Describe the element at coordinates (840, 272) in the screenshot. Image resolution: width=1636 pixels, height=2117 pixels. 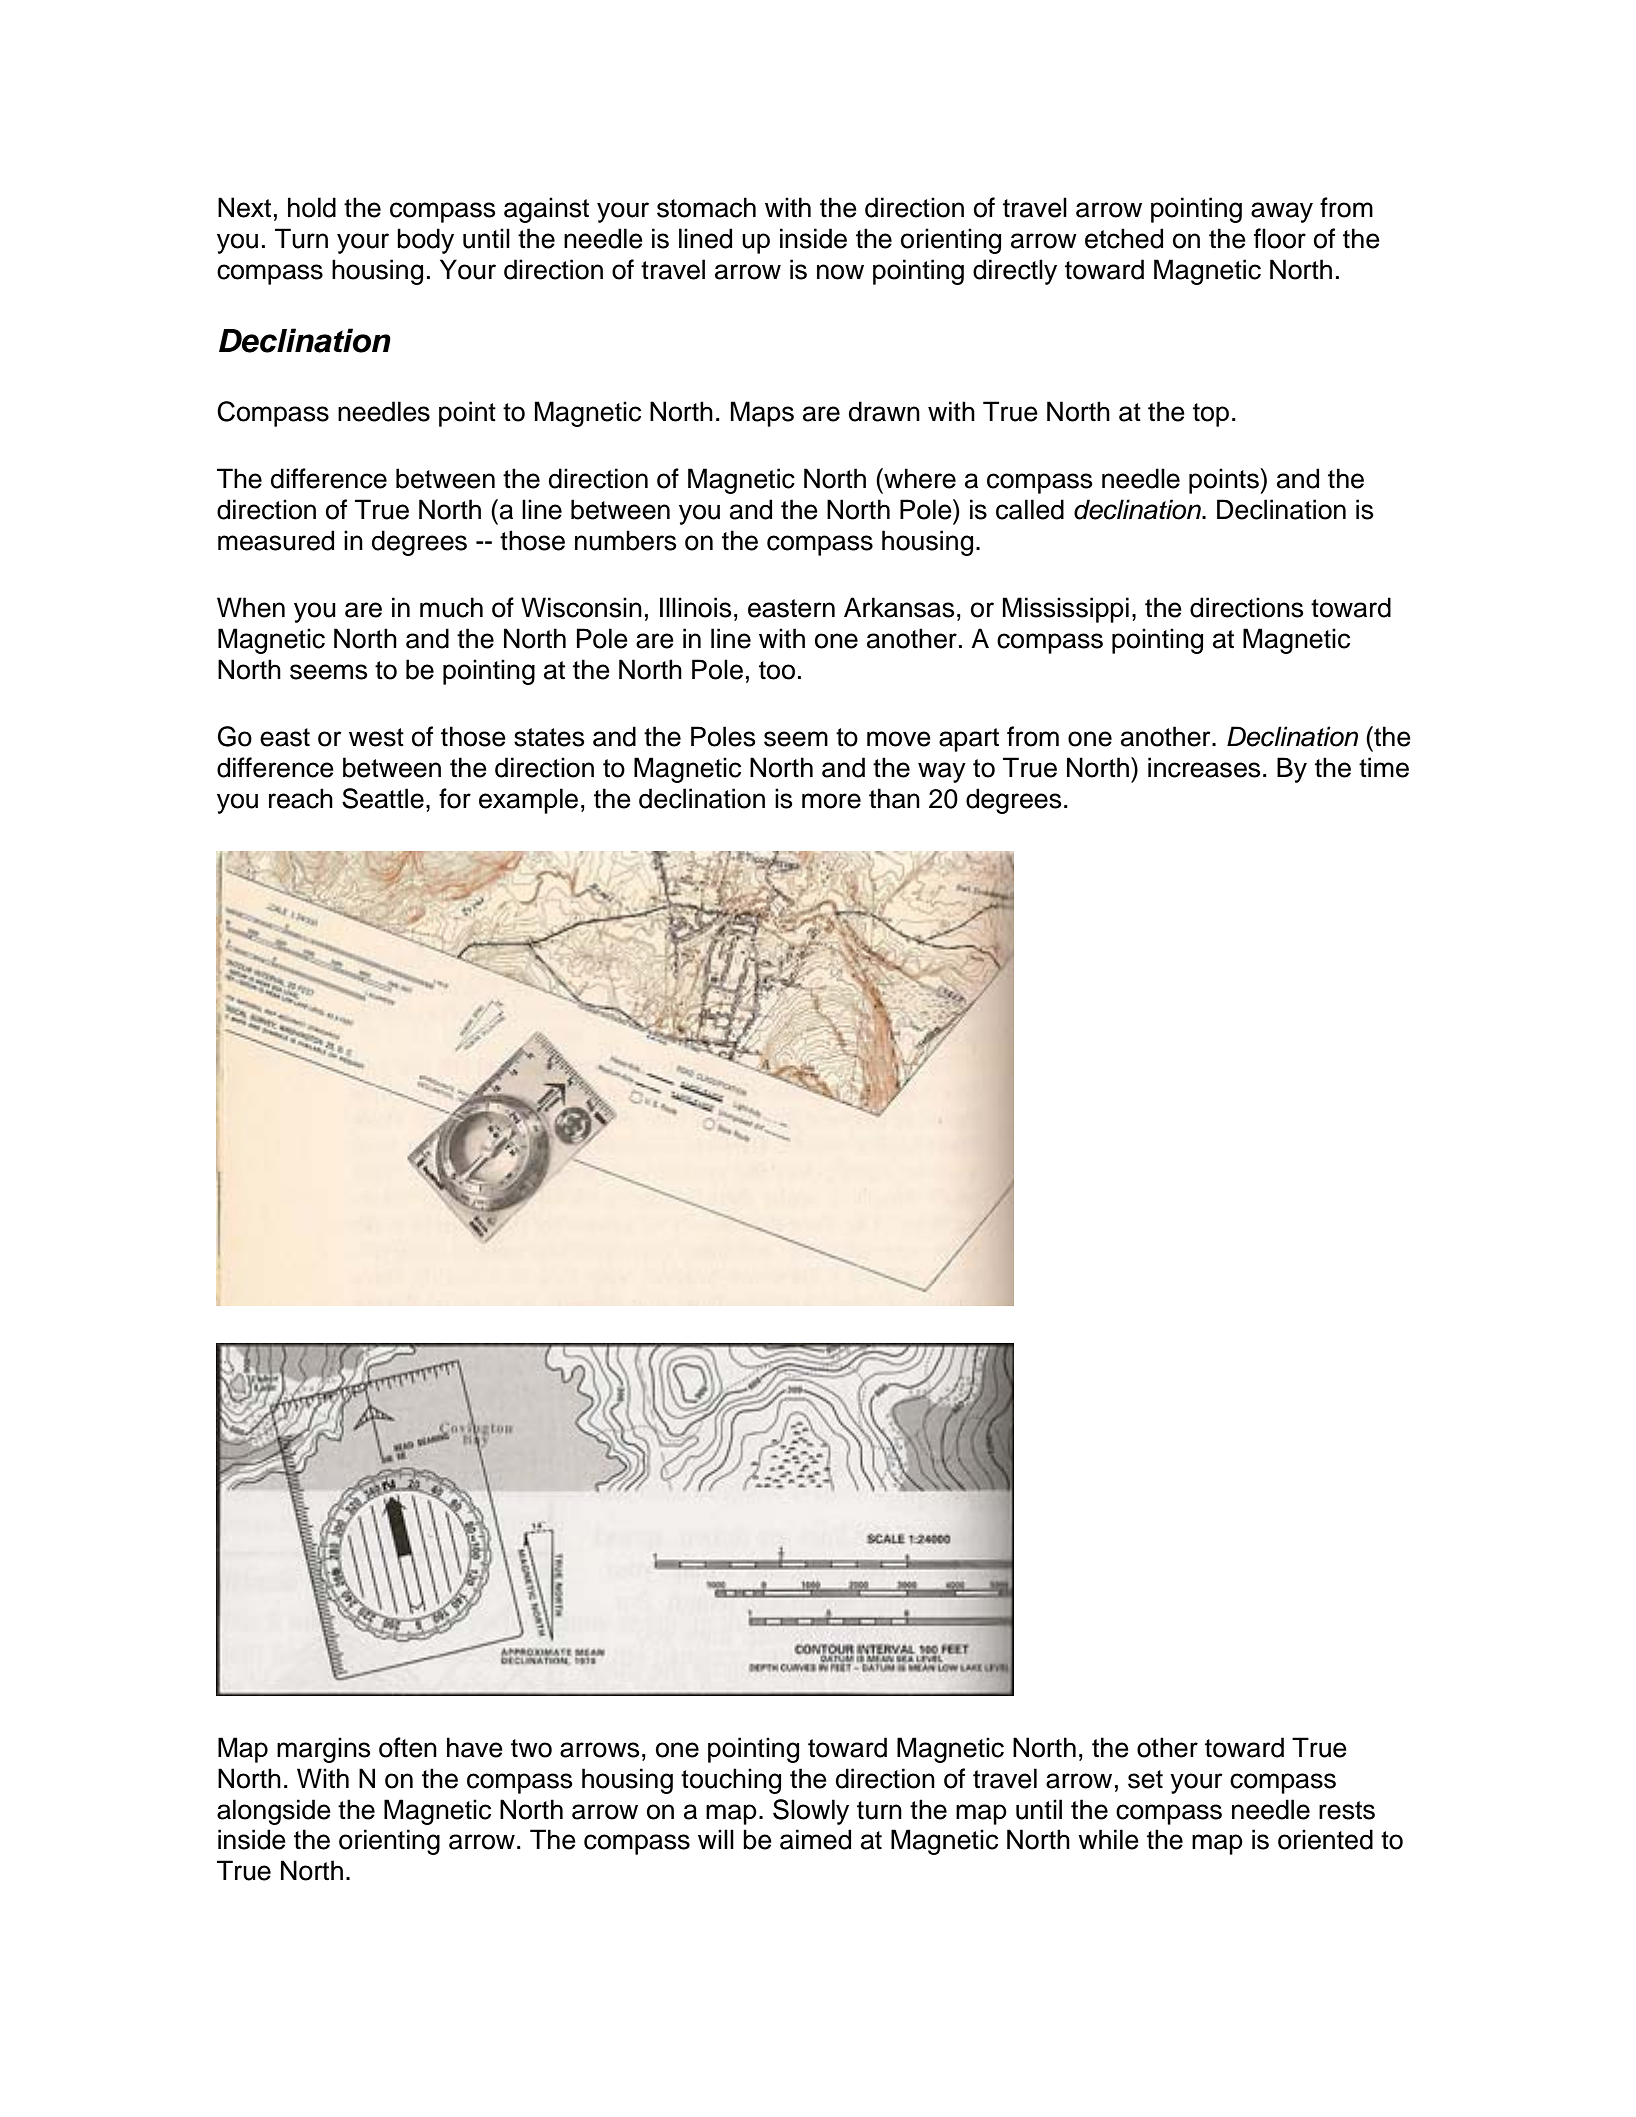
I see `now` at that location.
